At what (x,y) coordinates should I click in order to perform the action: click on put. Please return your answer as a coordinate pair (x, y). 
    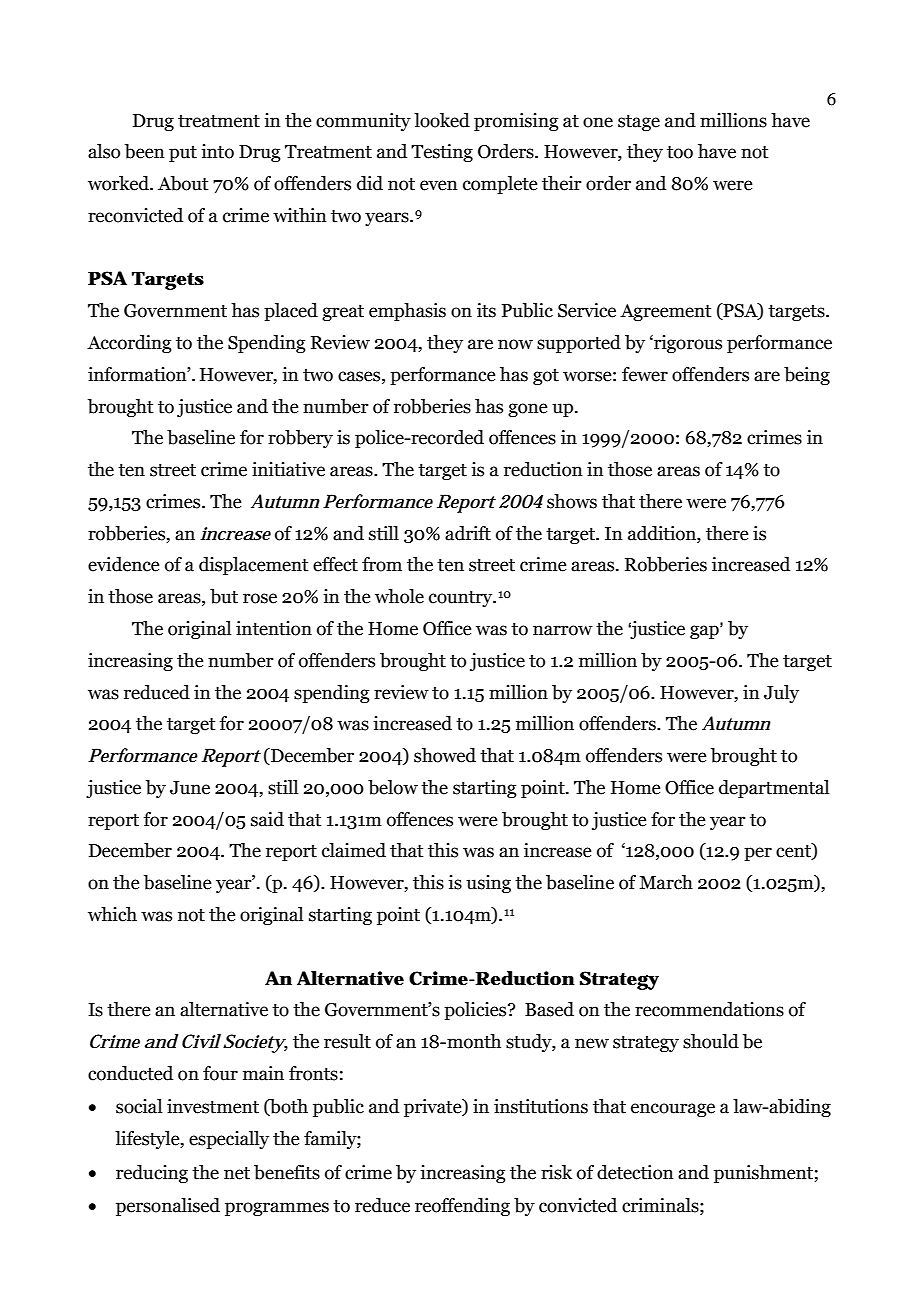
    Looking at the image, I should click on (183, 154).
